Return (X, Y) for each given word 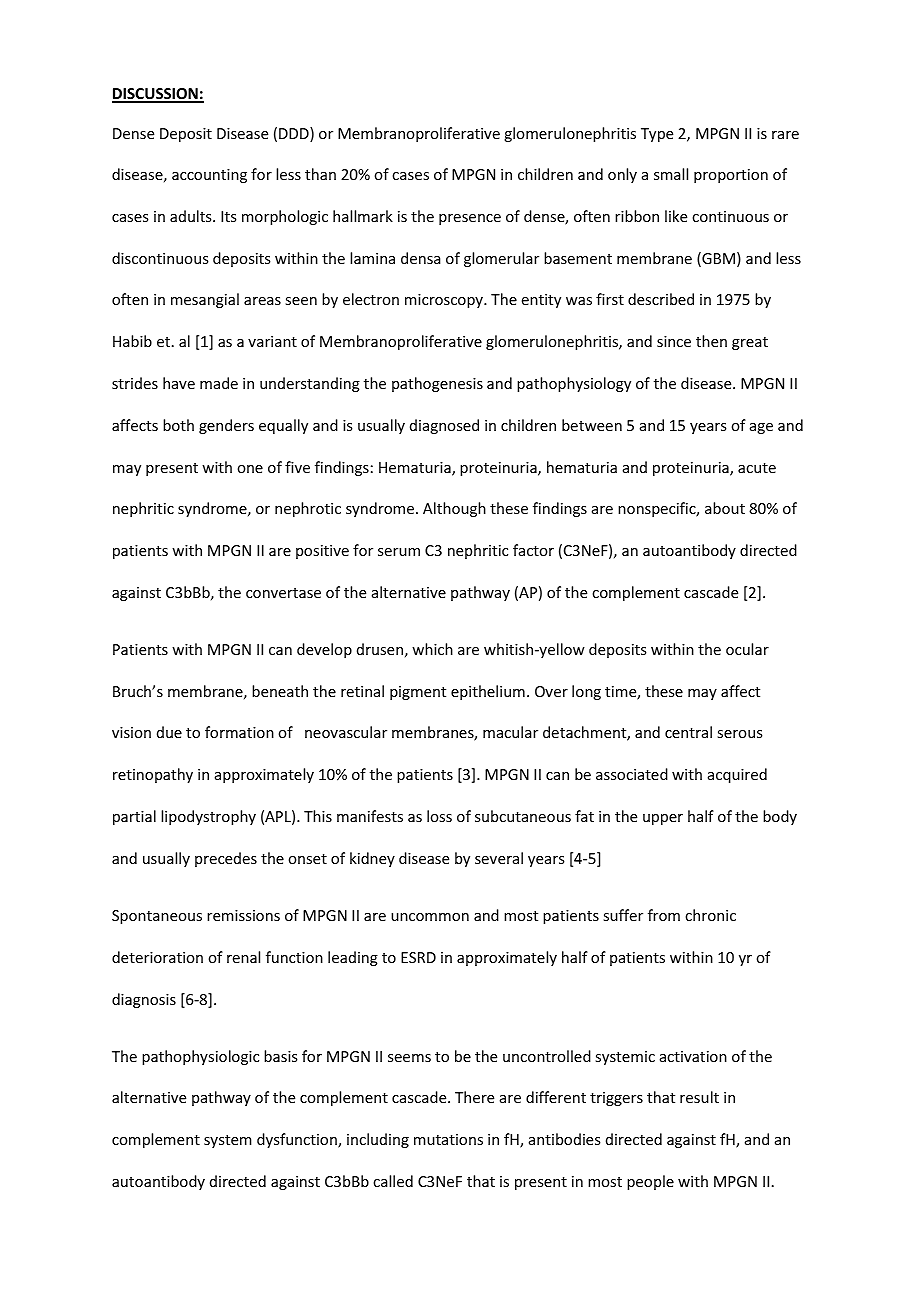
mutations (448, 1139)
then (711, 341)
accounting (209, 176)
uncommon (430, 917)
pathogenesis (437, 384)
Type (657, 135)
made (219, 383)
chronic (710, 915)
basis (280, 1056)
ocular (747, 649)
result (699, 1097)
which (432, 649)
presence (470, 219)
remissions (243, 915)
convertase (283, 593)
